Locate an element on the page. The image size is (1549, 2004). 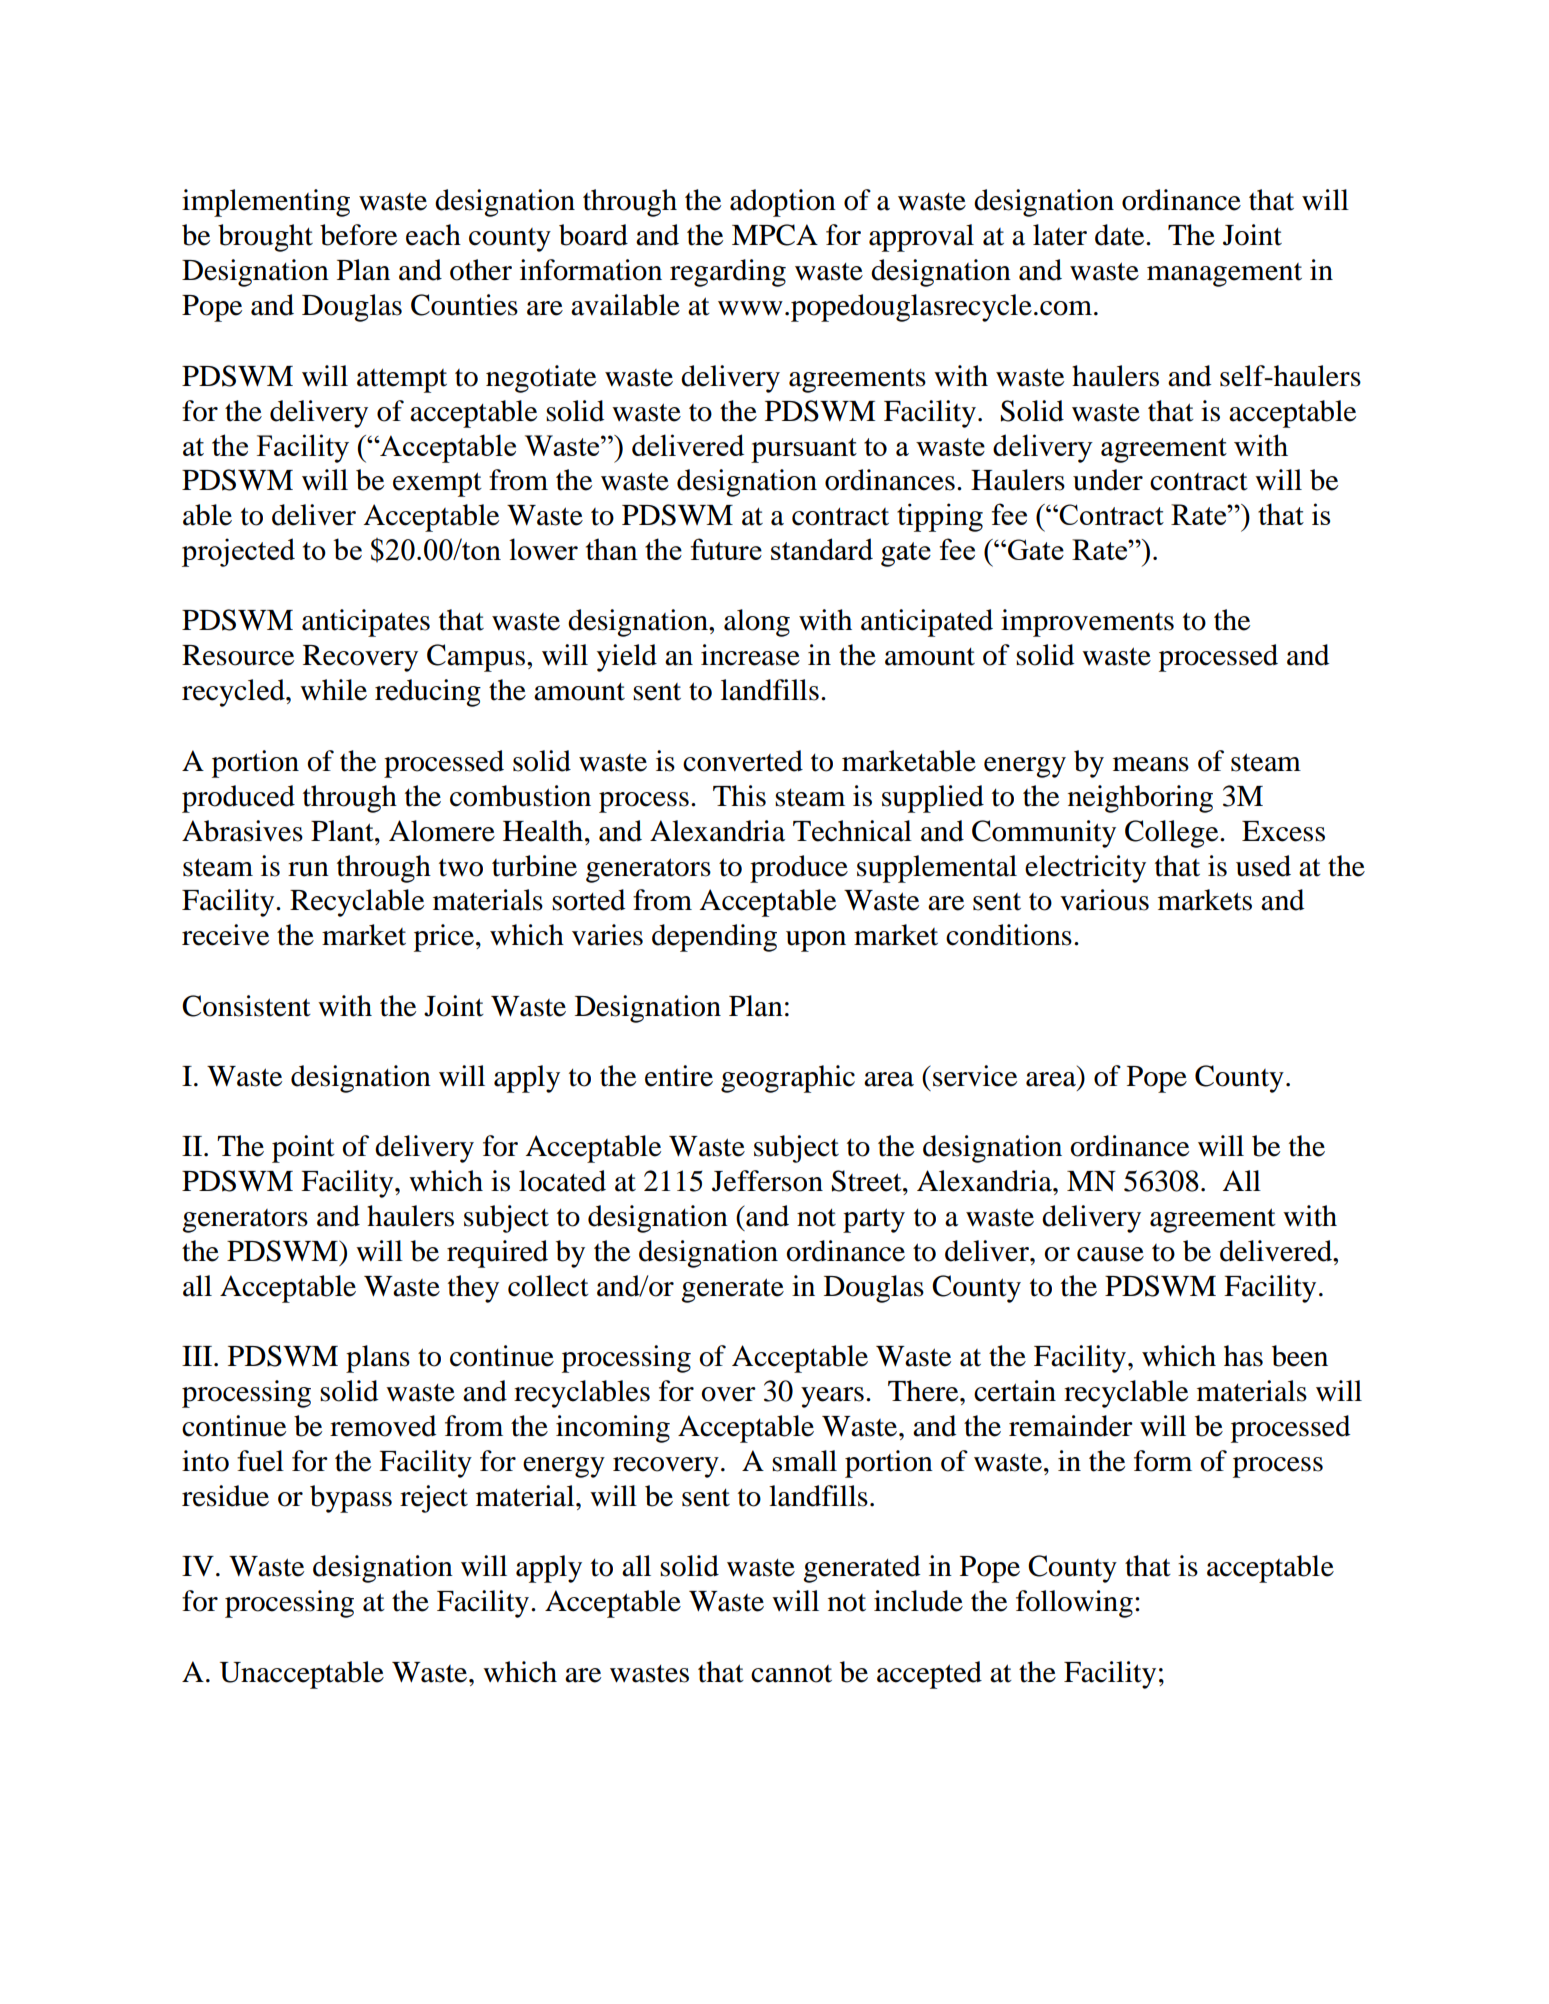
before is located at coordinates (358, 235).
